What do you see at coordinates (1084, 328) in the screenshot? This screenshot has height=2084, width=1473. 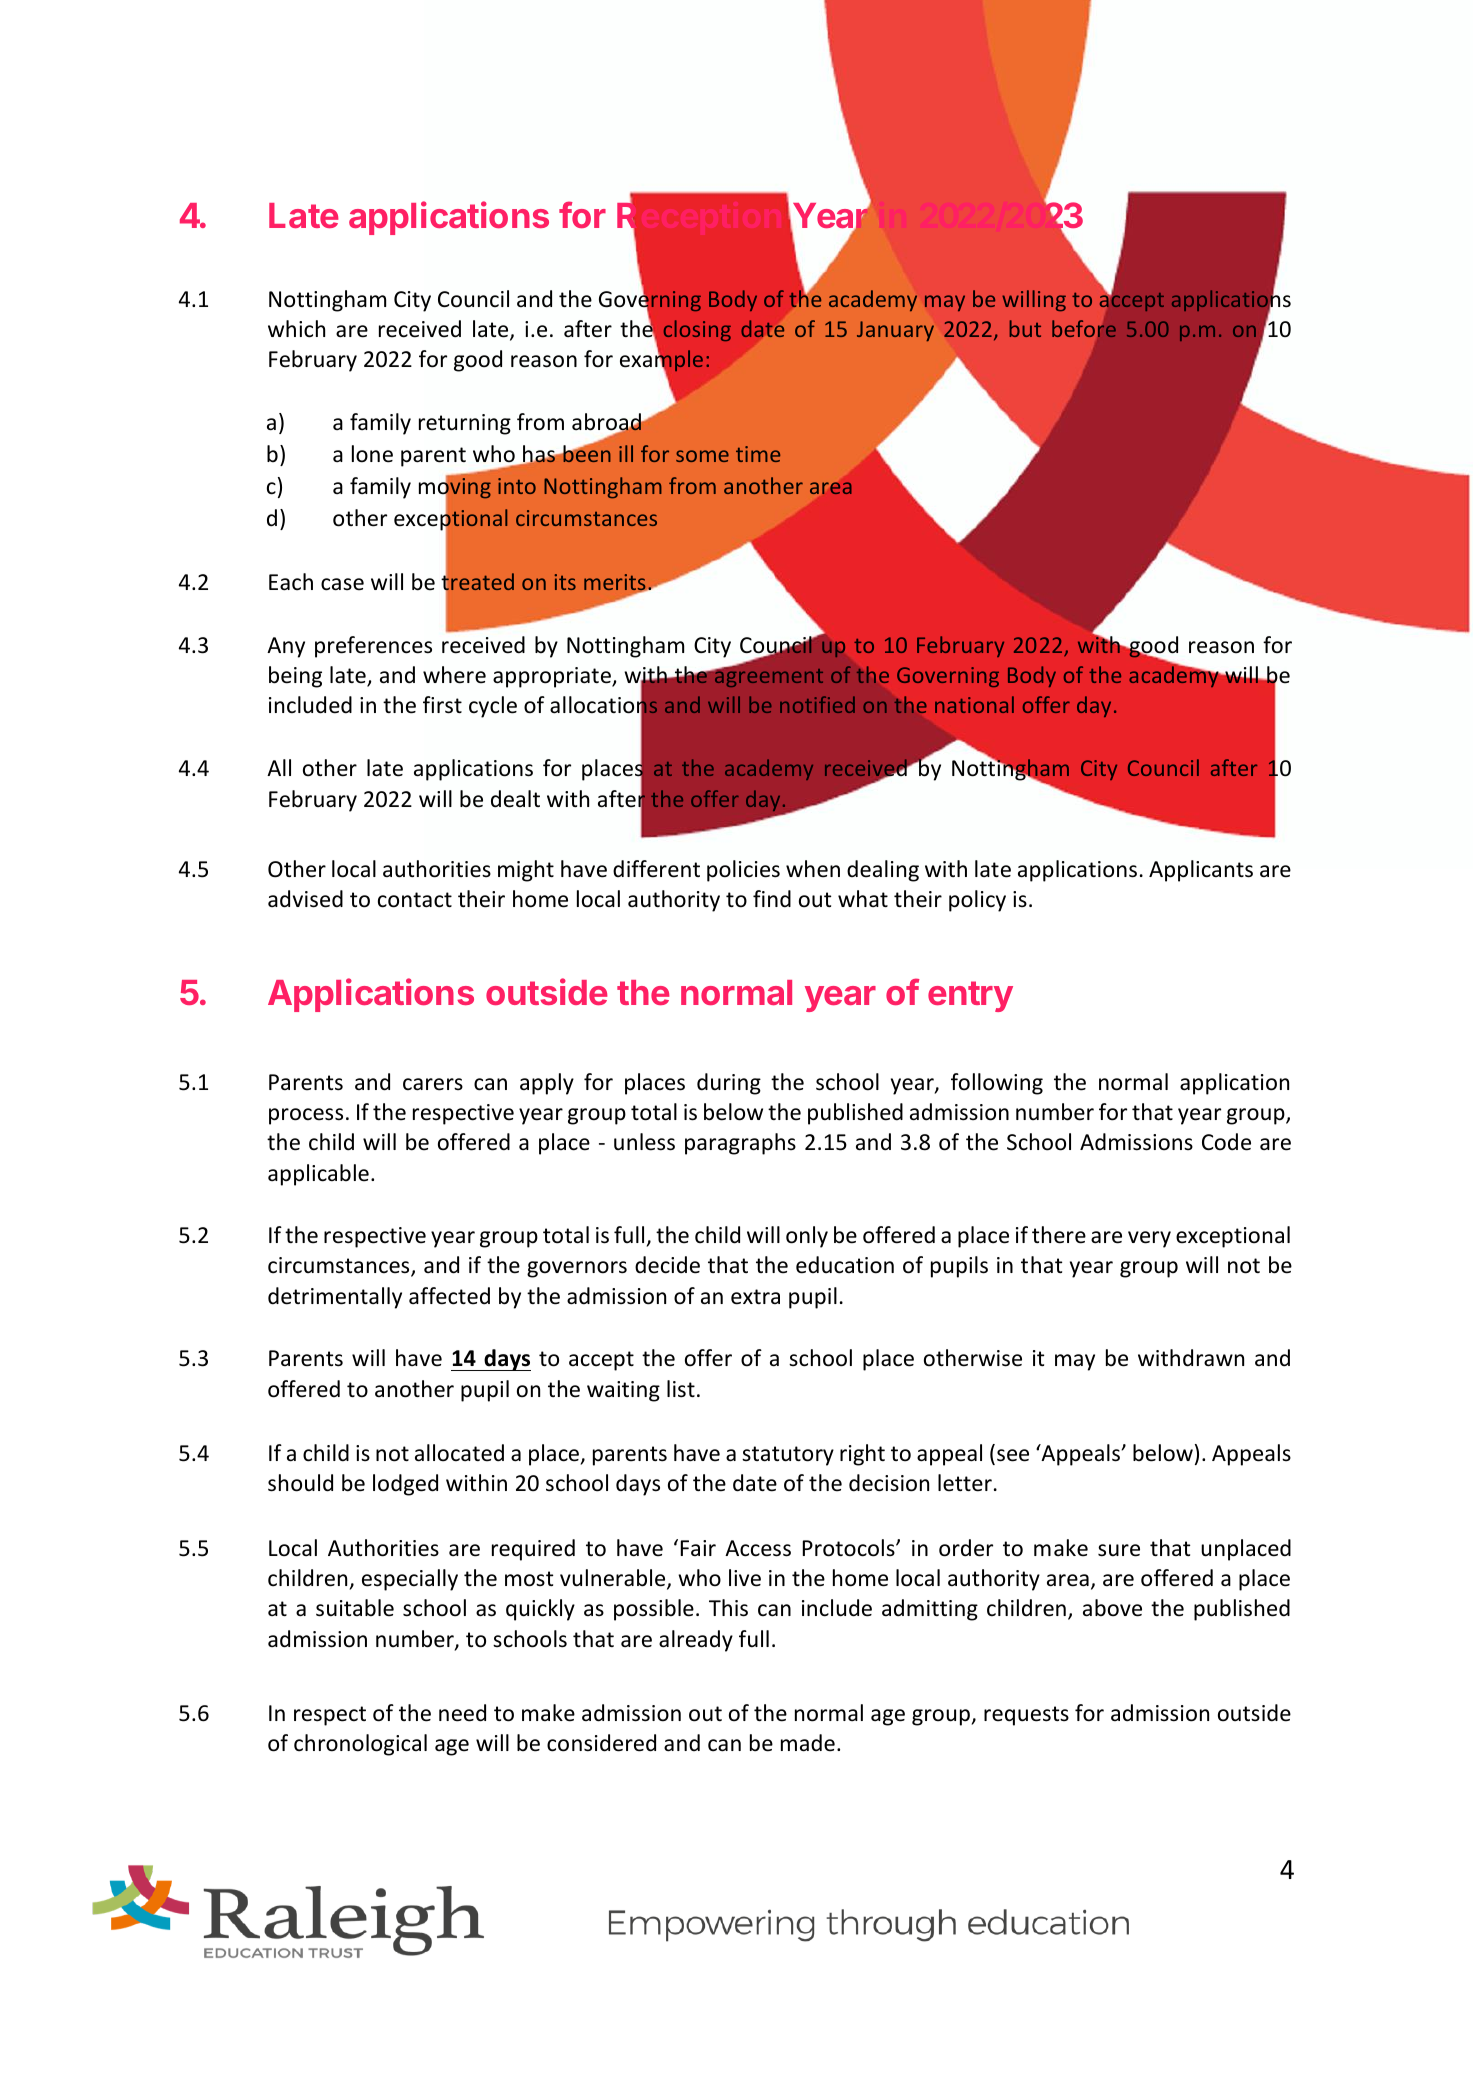 I see `before` at bounding box center [1084, 328].
